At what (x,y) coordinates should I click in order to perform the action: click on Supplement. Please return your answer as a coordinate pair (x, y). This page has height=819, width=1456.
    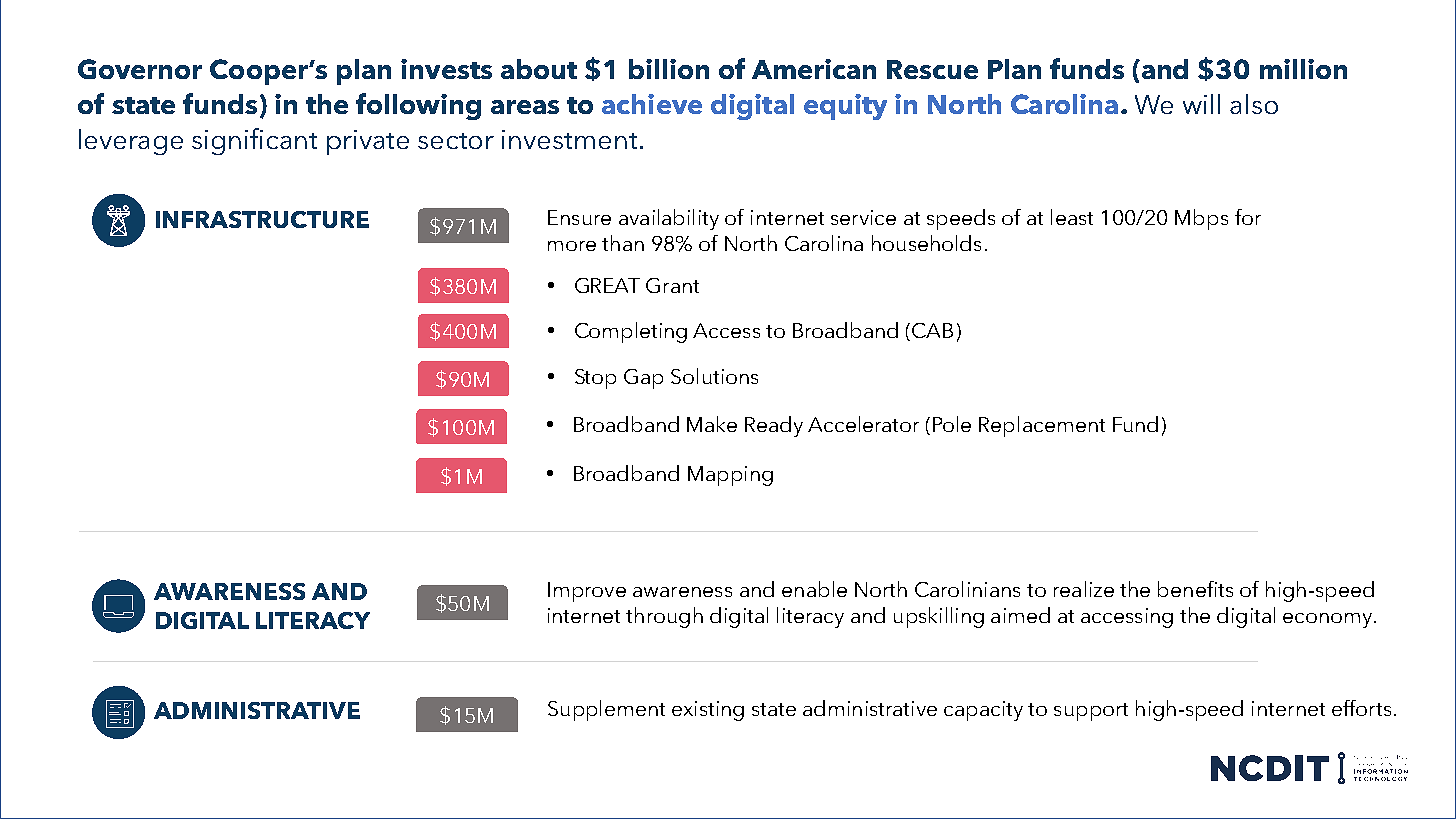
    Looking at the image, I should click on (606, 710).
